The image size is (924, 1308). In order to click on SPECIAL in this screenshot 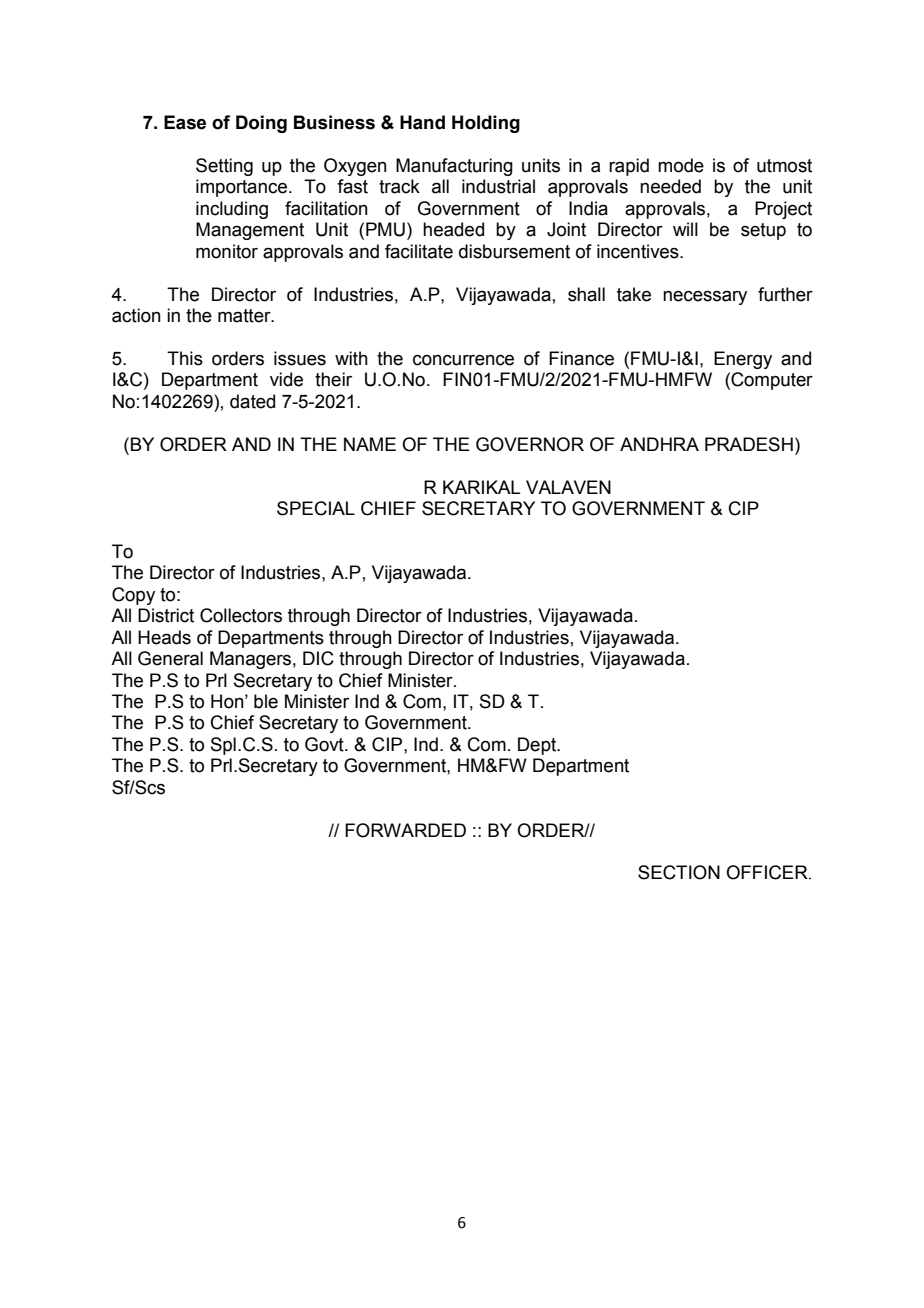, I will do `click(316, 508)`.
